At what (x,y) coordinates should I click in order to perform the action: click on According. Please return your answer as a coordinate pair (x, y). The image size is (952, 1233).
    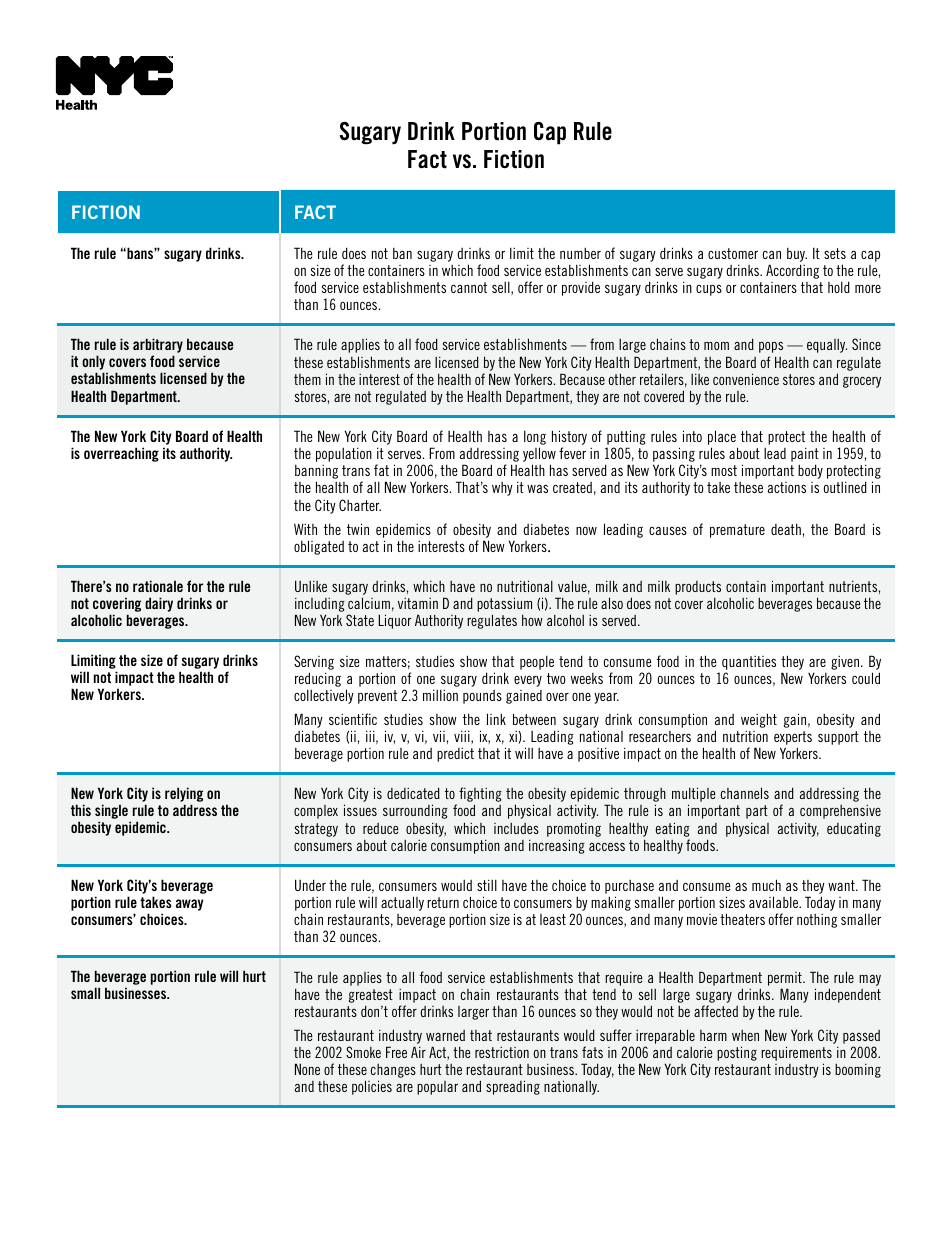
    Looking at the image, I should click on (792, 271).
